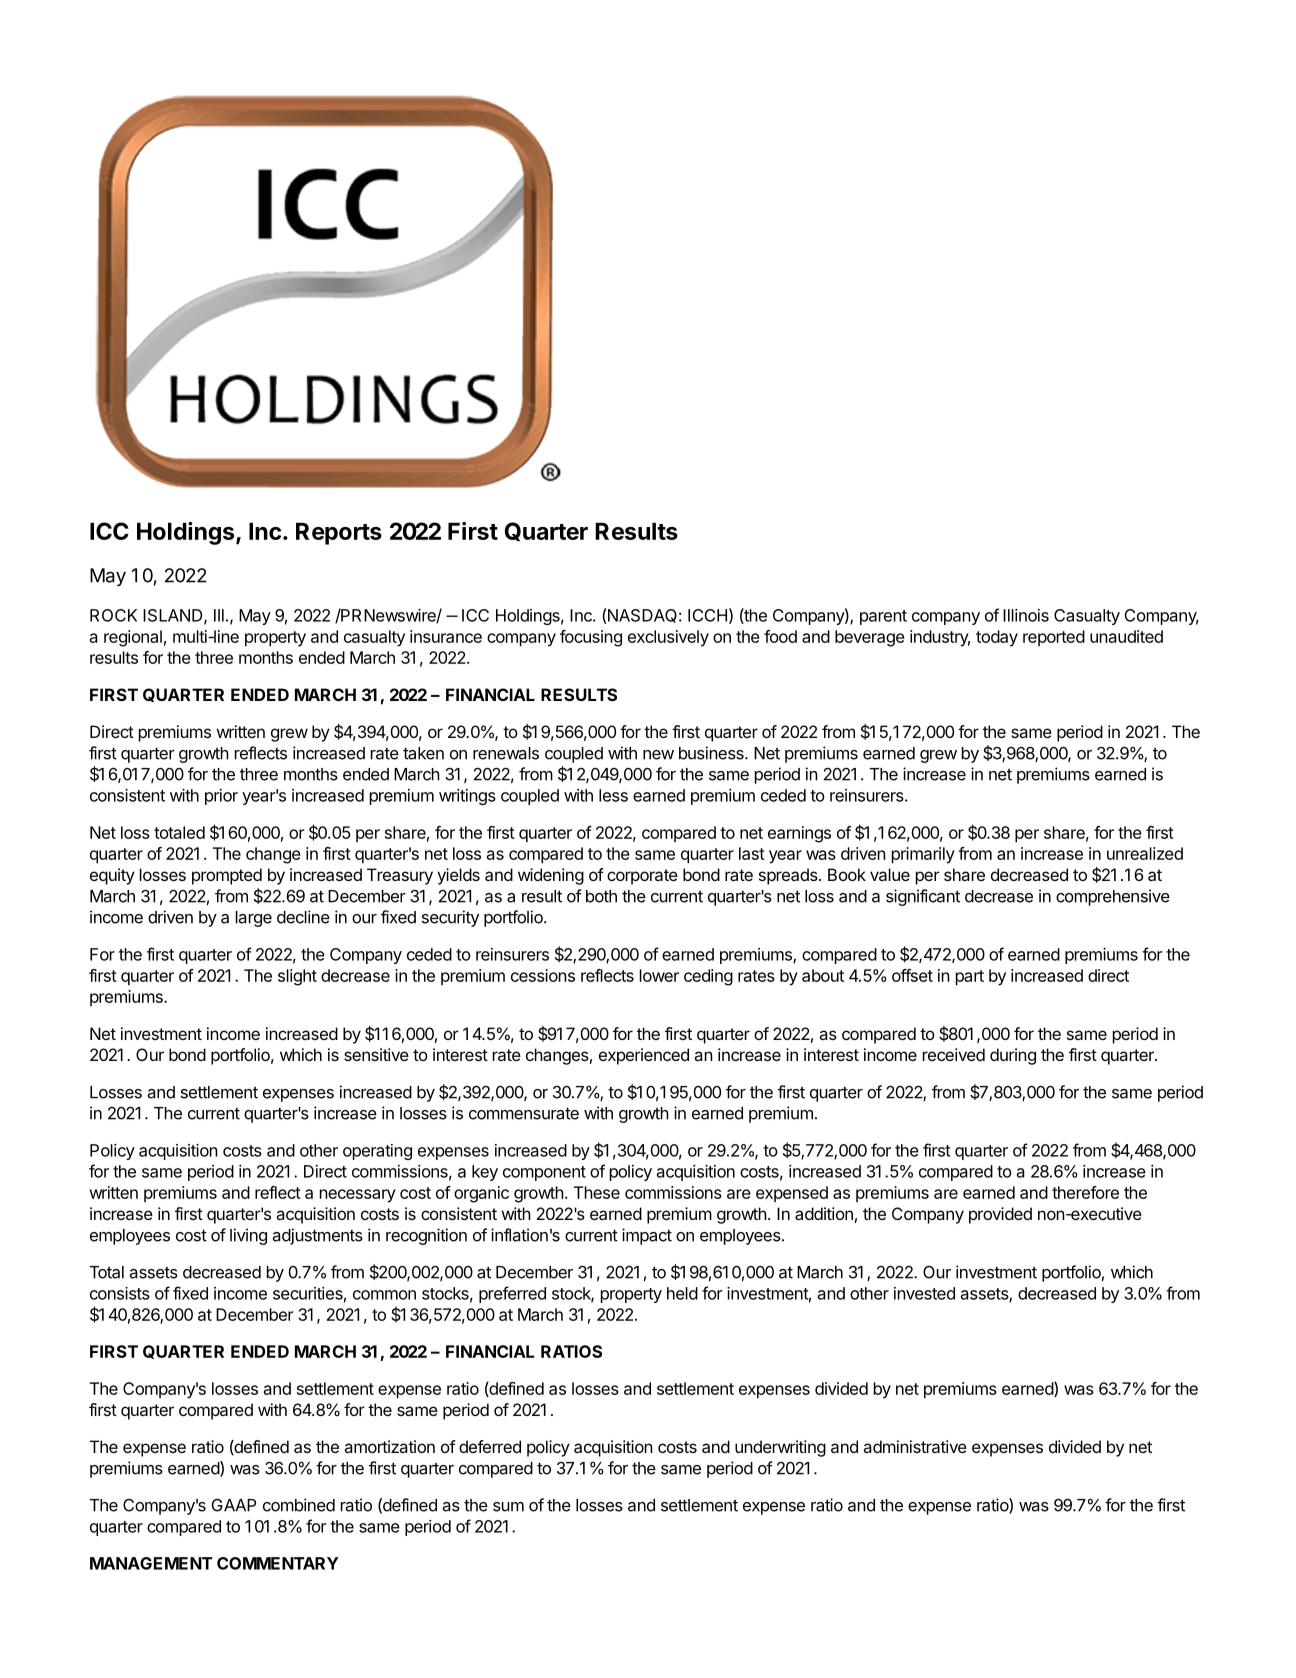 This screenshot has height=1678, width=1296. What do you see at coordinates (1026, 615) in the screenshot?
I see `Illinois` at bounding box center [1026, 615].
